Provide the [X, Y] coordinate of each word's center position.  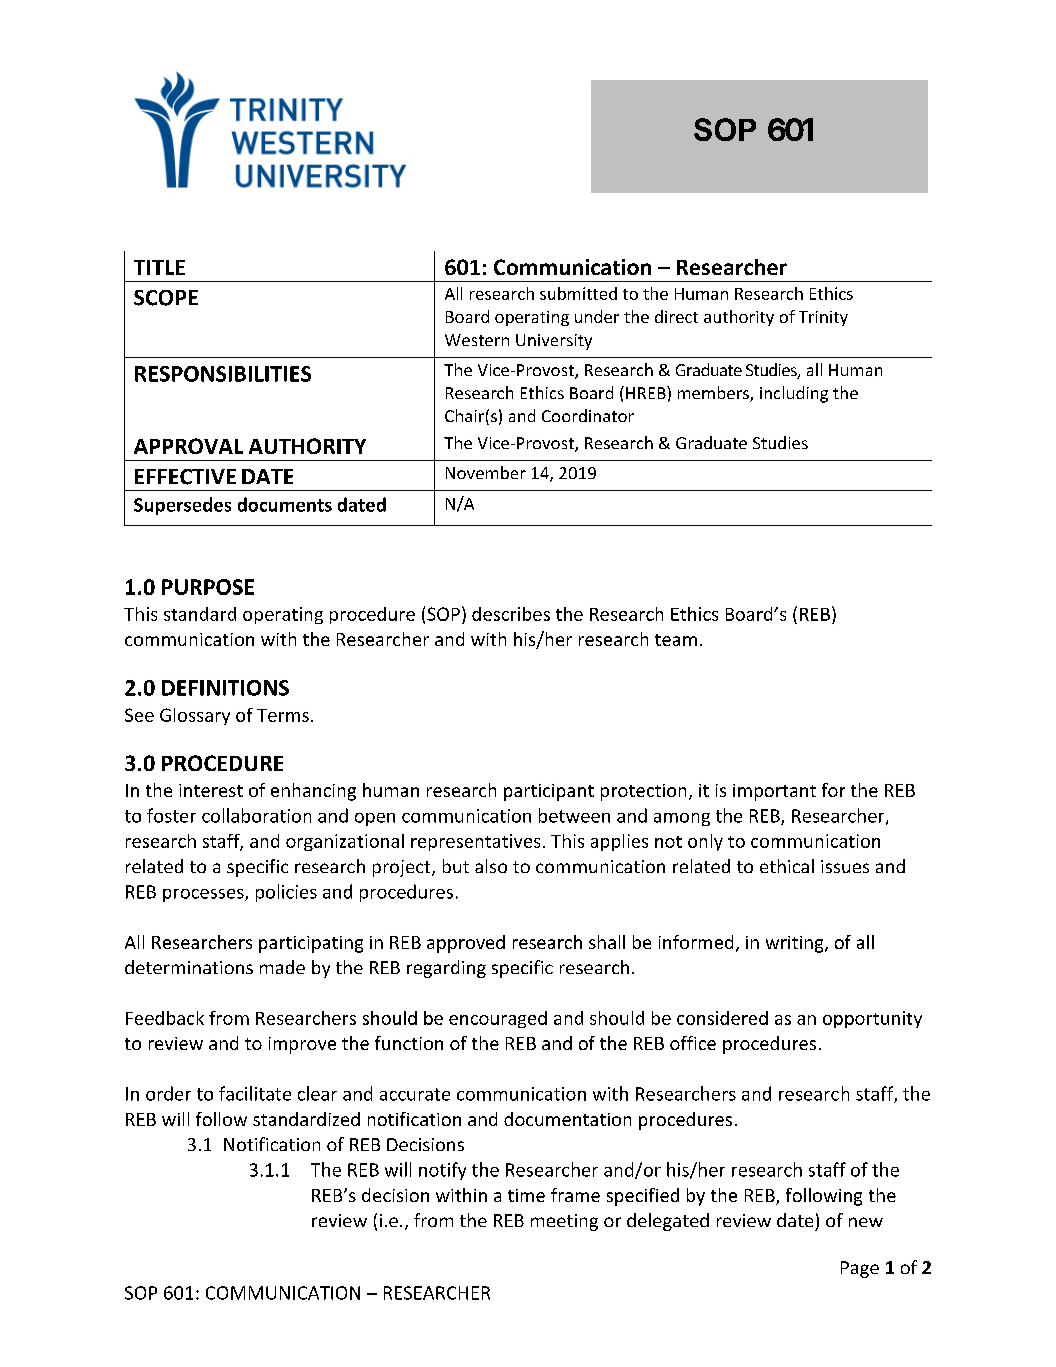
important [774, 792]
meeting [564, 1222]
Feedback [165, 1018]
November [486, 472]
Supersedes [182, 506]
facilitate [255, 1093]
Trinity [823, 318]
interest [211, 790]
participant [549, 792]
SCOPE [166, 298]
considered [722, 1018]
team [676, 640]
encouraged [498, 1019]
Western [477, 340]
